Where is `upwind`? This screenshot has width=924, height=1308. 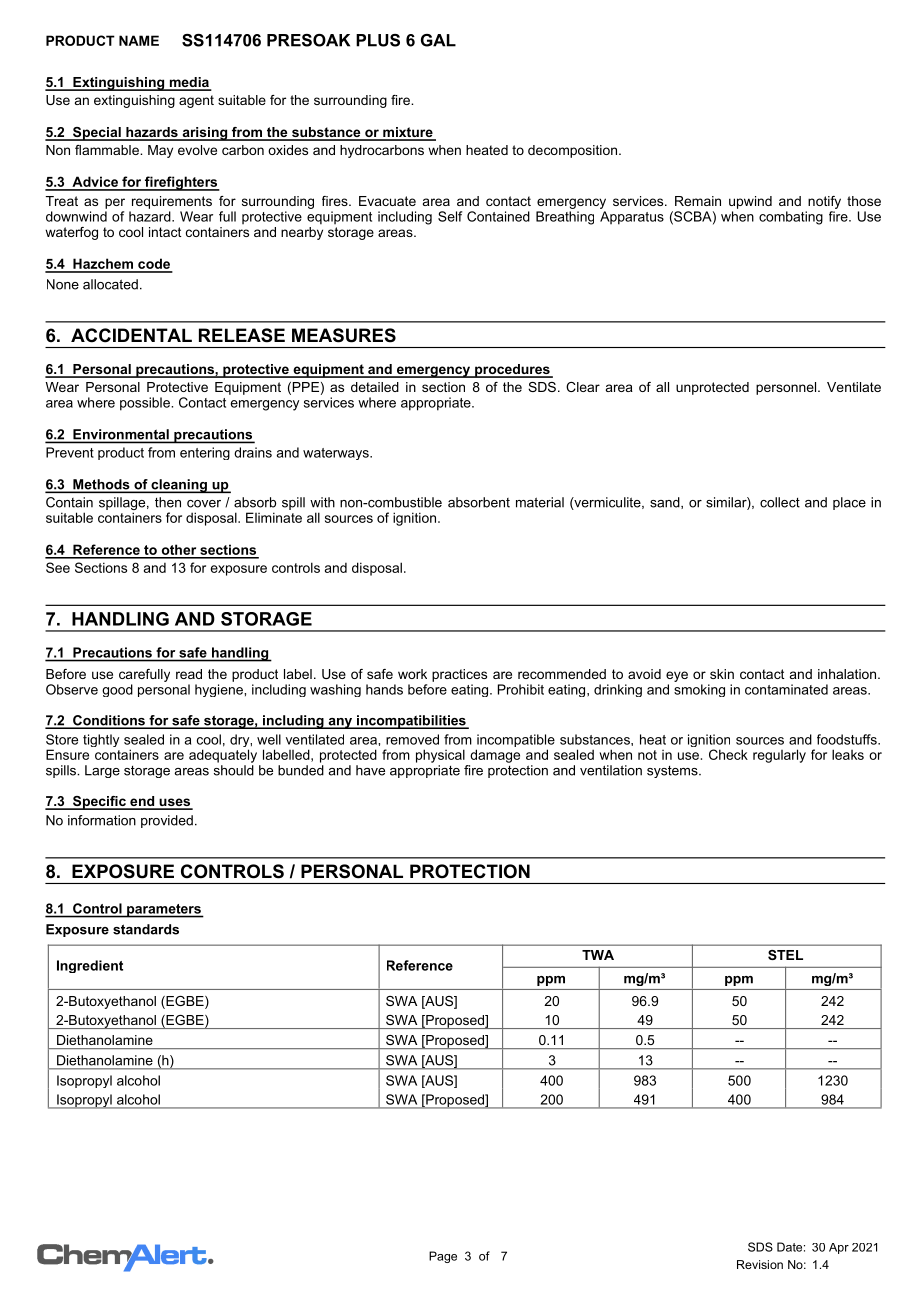
upwind is located at coordinates (750, 202).
